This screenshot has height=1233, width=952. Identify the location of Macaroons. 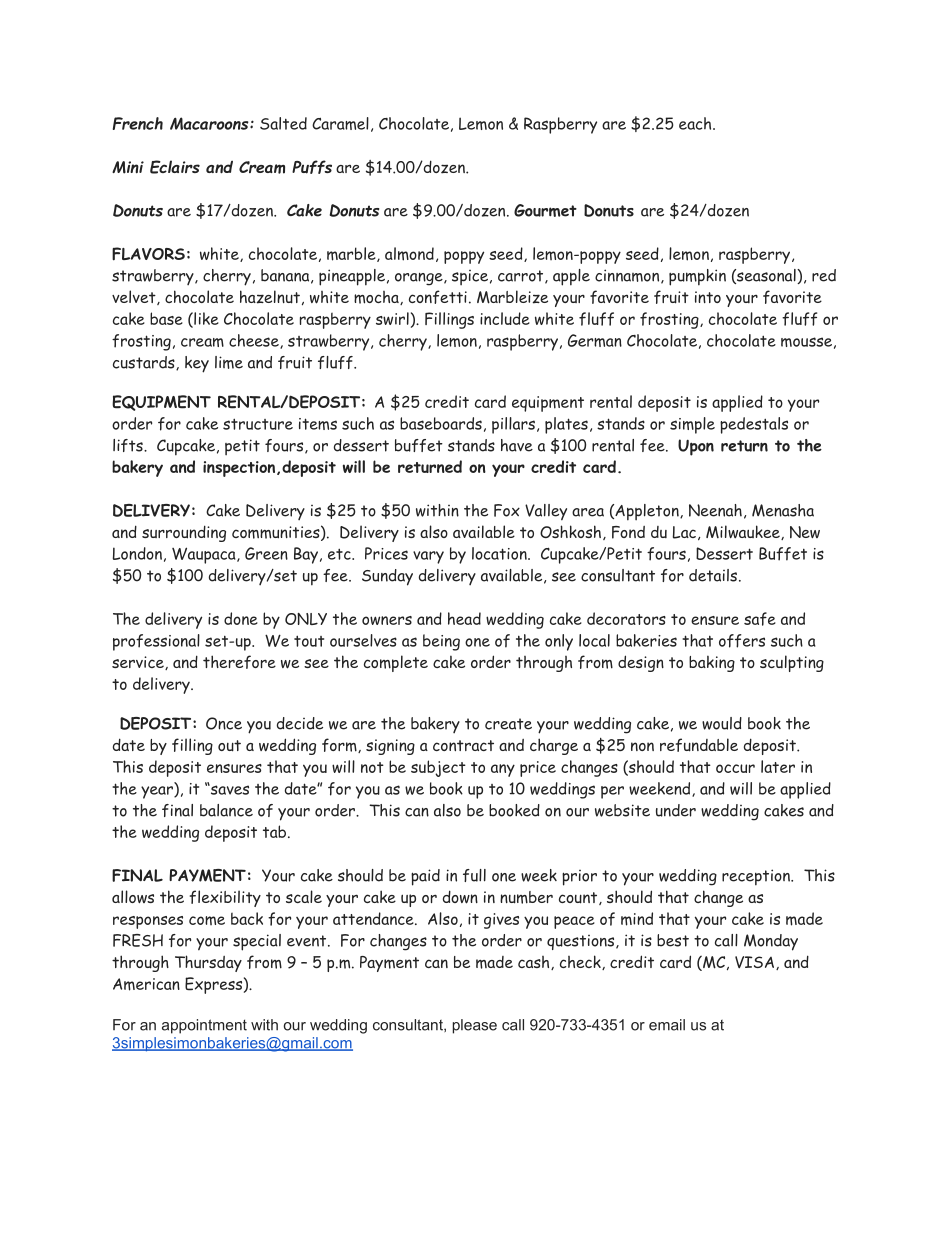
(210, 123).
